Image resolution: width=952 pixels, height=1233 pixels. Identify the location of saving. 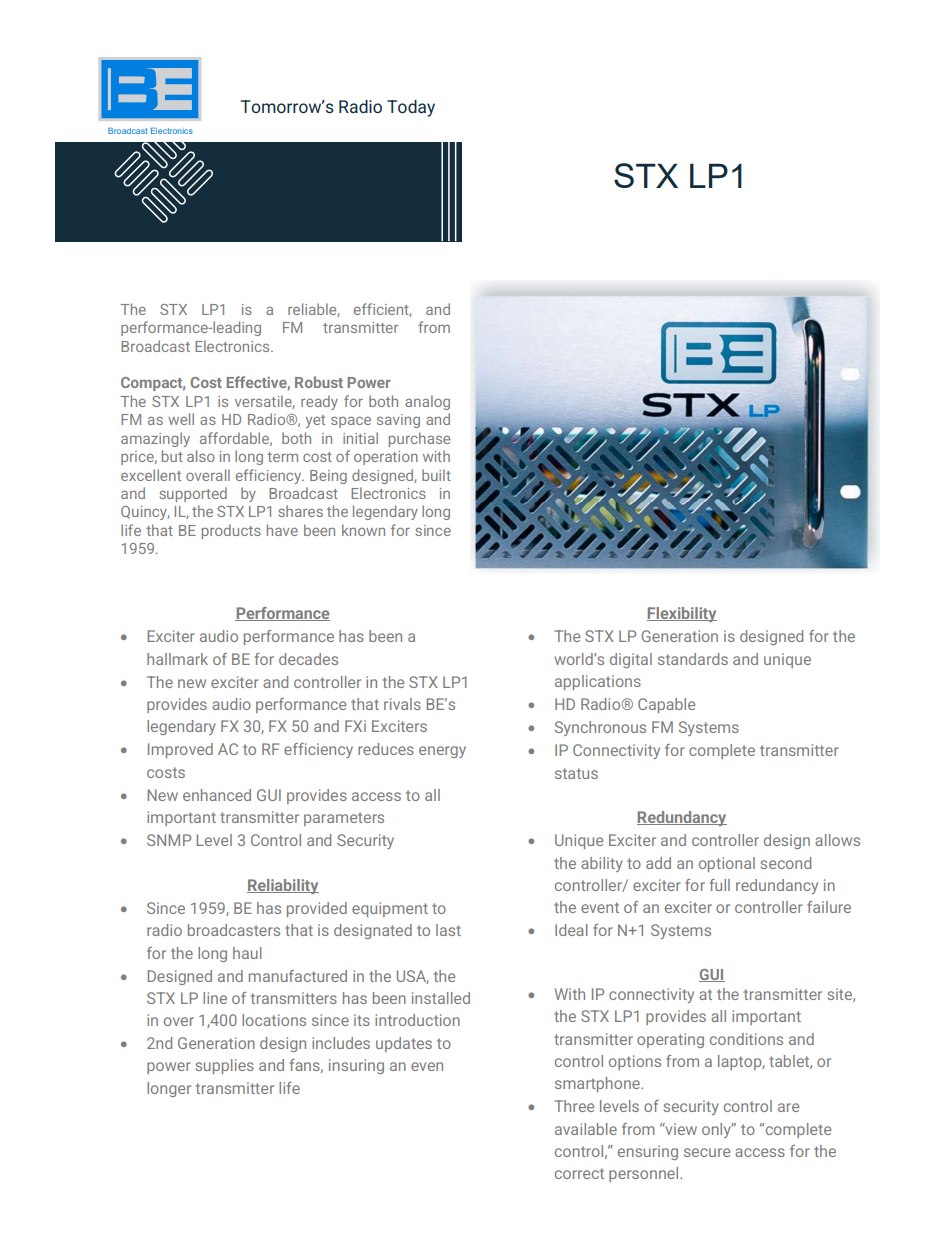
(398, 421).
